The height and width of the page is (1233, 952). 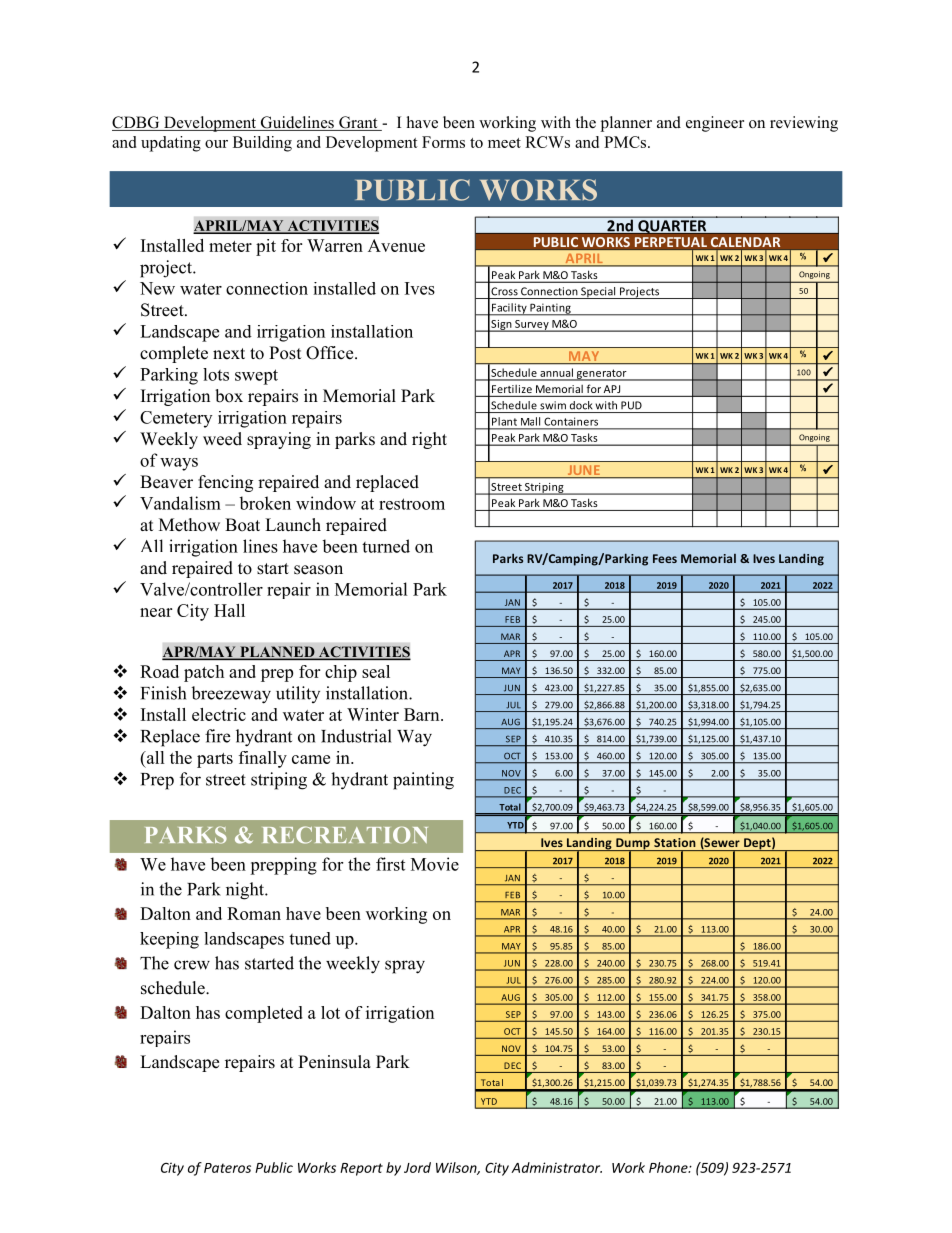 What do you see at coordinates (246, 891) in the page?
I see `night` at bounding box center [246, 891].
